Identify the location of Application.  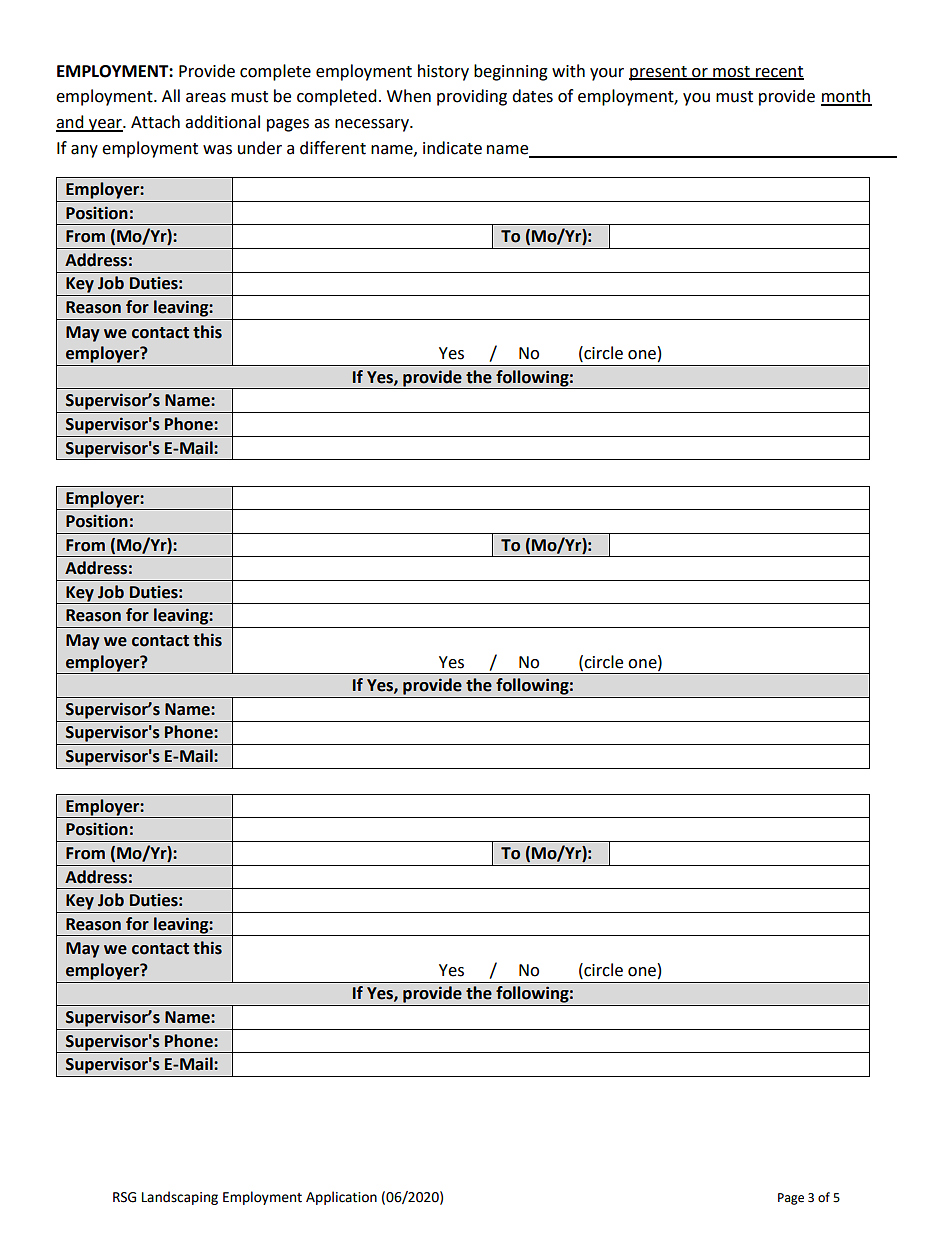
(341, 1198).
